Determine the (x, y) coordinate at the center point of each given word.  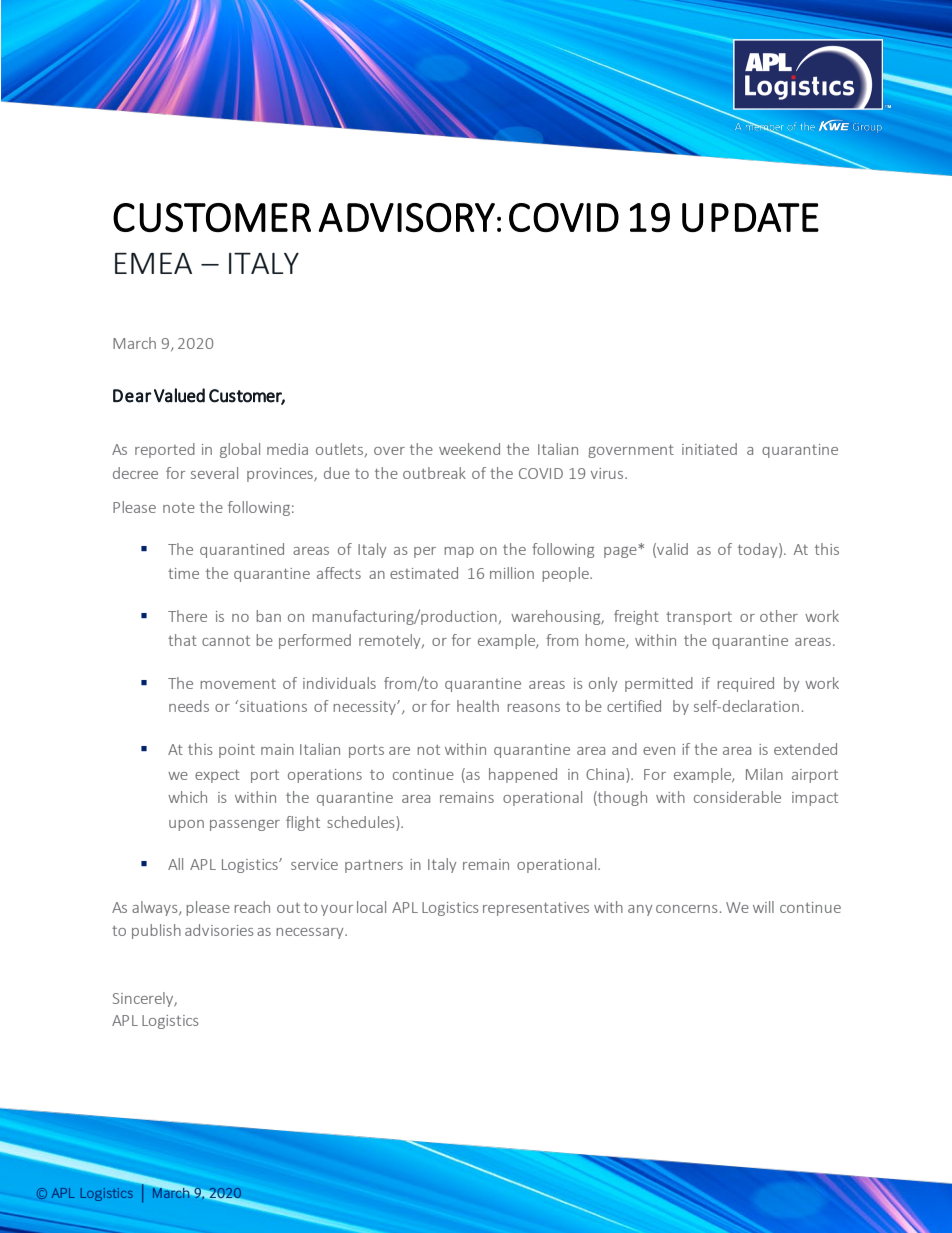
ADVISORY (406, 217)
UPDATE (750, 217)
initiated (709, 449)
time (183, 573)
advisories (219, 930)
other (779, 616)
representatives (536, 909)
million (512, 573)
